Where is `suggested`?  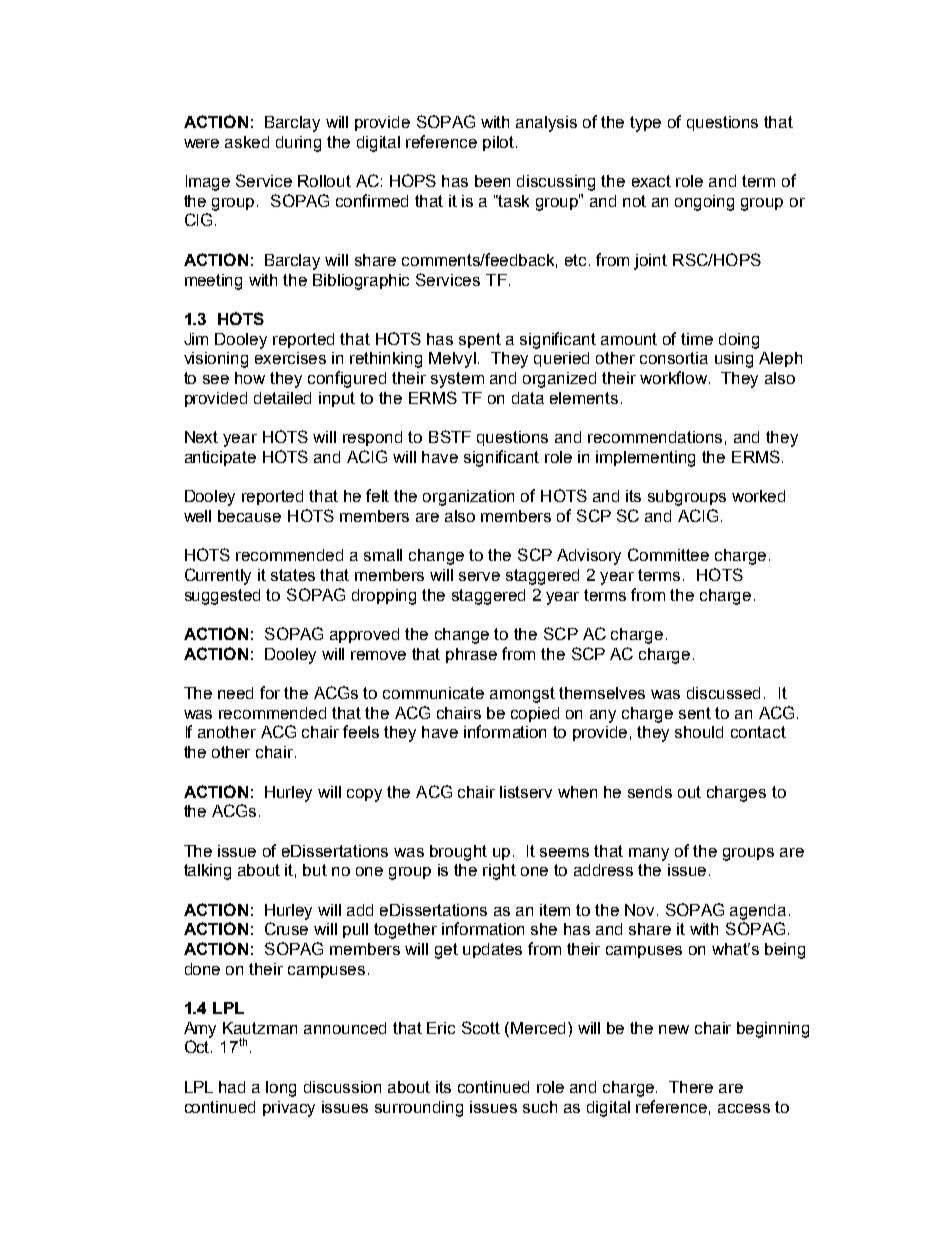 suggested is located at coordinates (222, 597).
